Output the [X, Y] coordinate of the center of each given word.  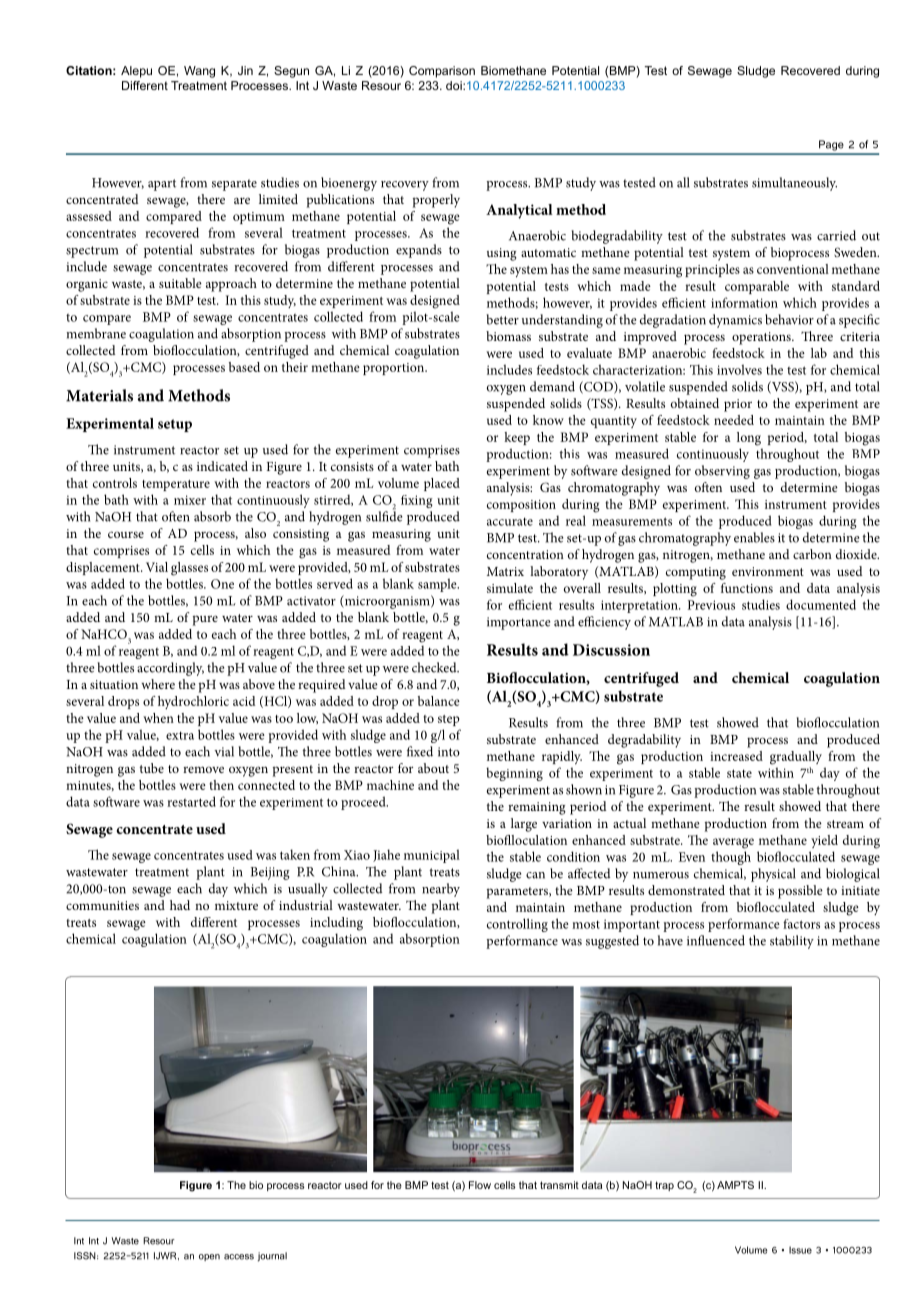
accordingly [170, 669]
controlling [517, 925]
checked [435, 667]
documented [821, 604]
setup [175, 425]
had [180, 905]
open [209, 1257]
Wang [199, 72]
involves [739, 369]
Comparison [442, 72]
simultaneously [794, 184]
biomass [508, 336]
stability [792, 942]
